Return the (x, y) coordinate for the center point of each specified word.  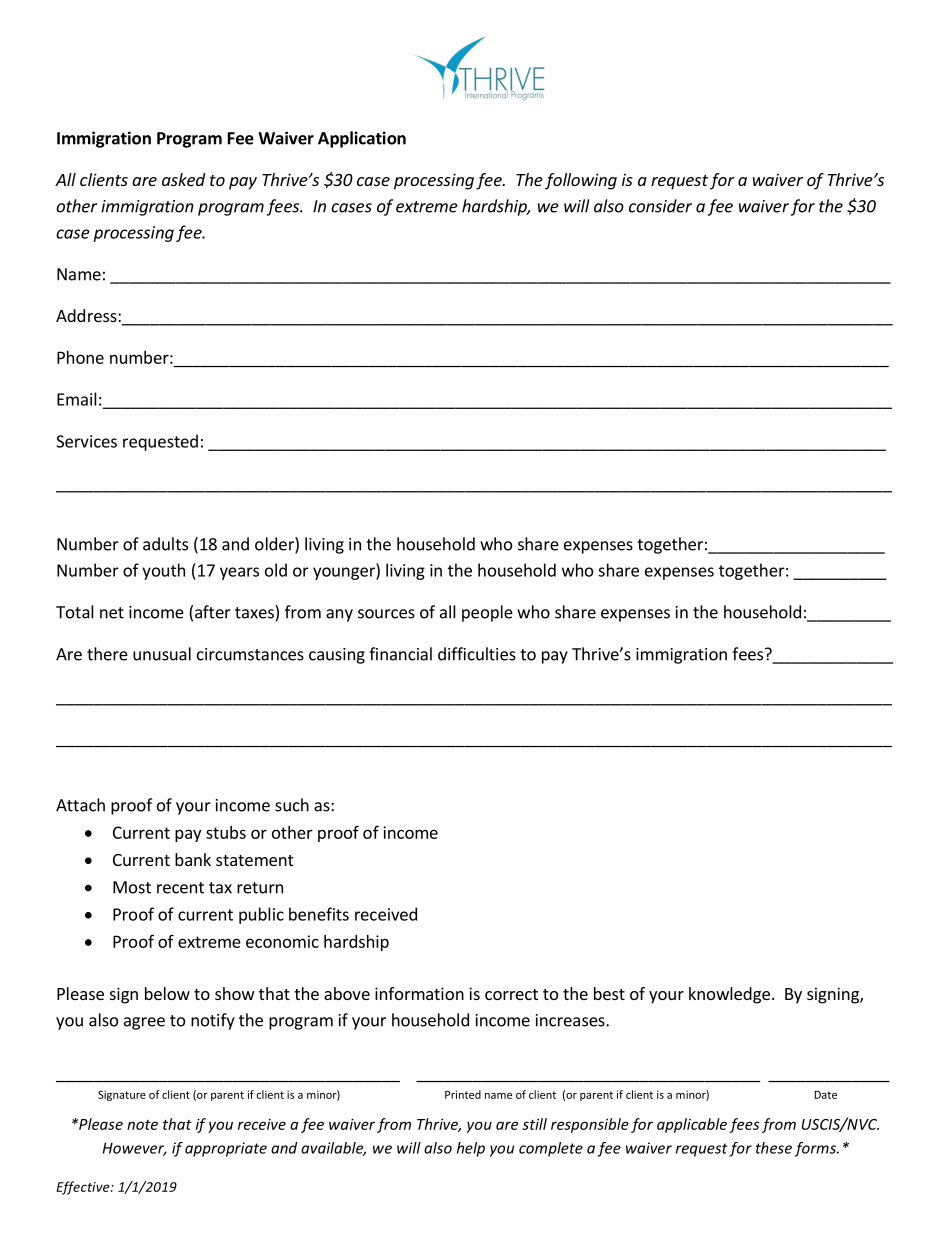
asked (183, 179)
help (471, 1149)
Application (362, 139)
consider (660, 206)
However (135, 1149)
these (774, 1148)
